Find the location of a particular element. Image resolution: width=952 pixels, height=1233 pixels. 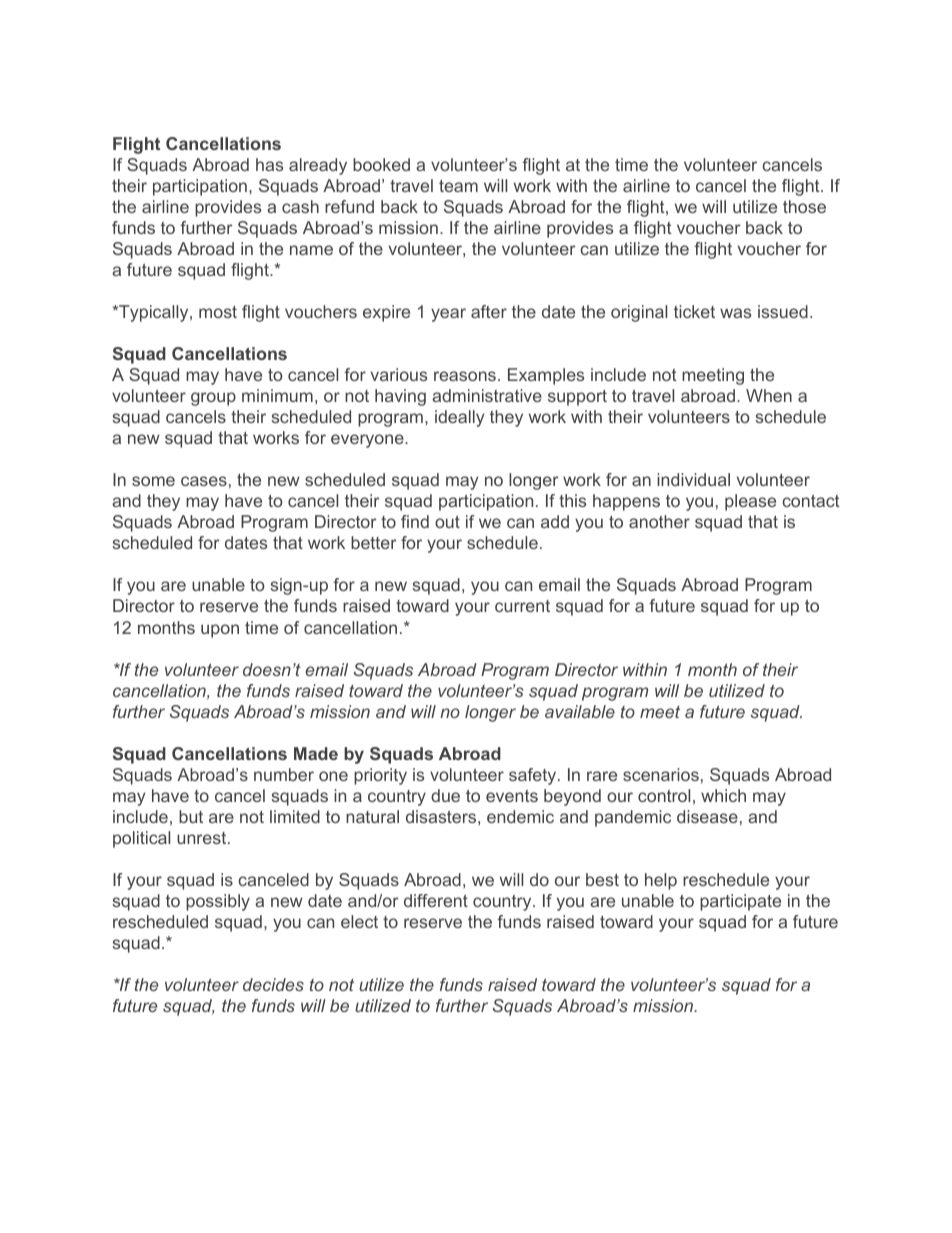

those is located at coordinates (804, 206).
